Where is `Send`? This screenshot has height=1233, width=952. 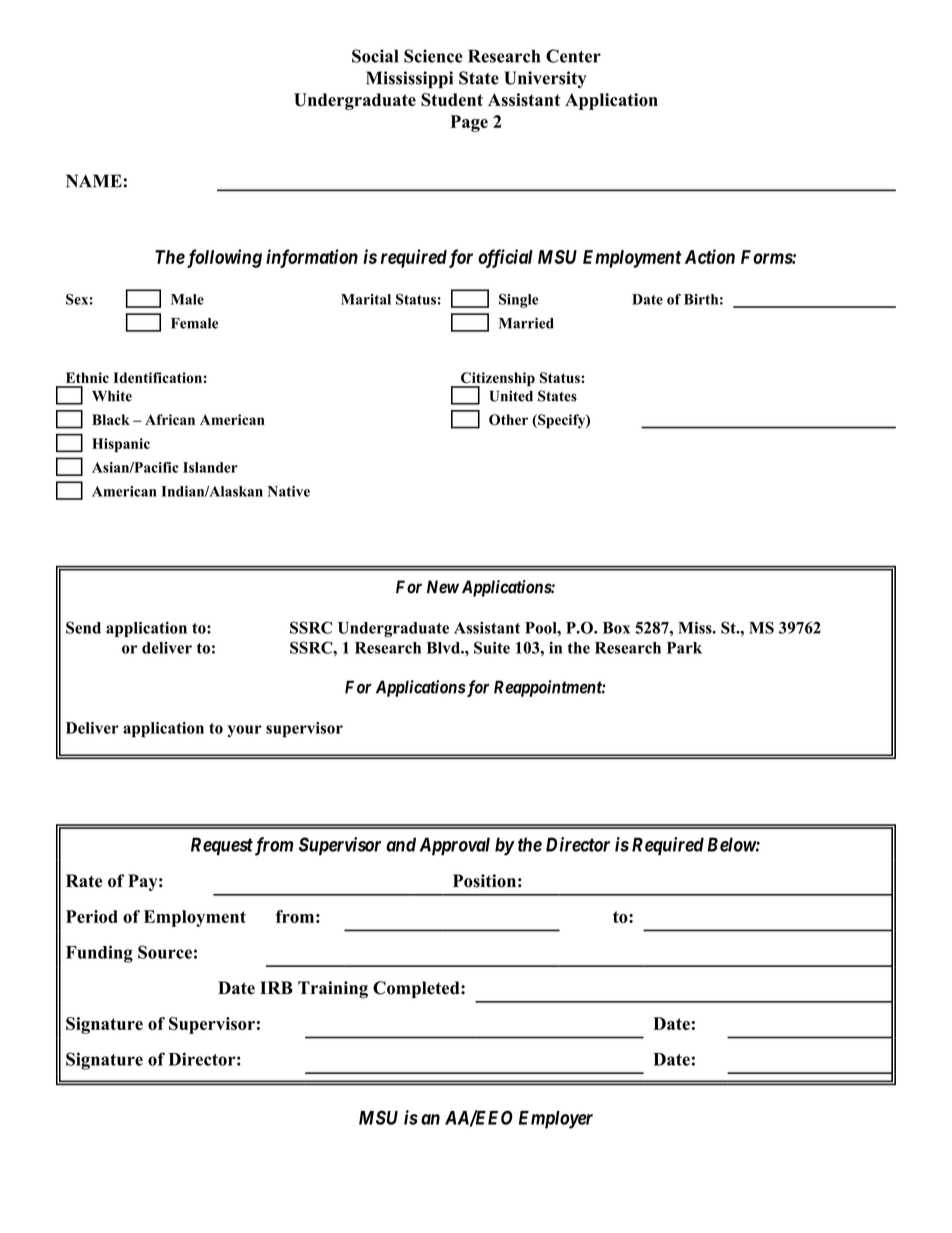
Send is located at coordinates (83, 627).
